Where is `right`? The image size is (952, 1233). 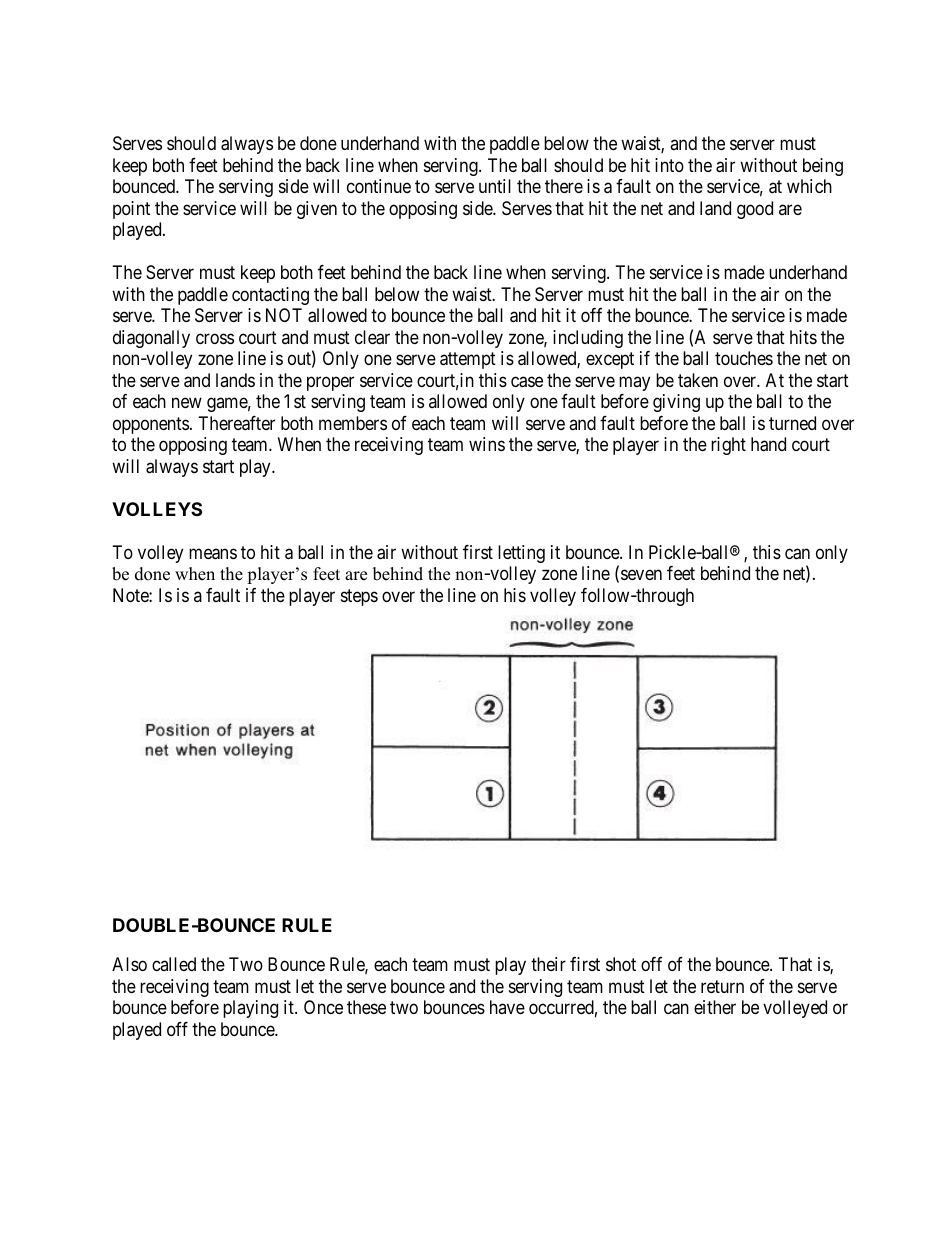
right is located at coordinates (728, 446).
